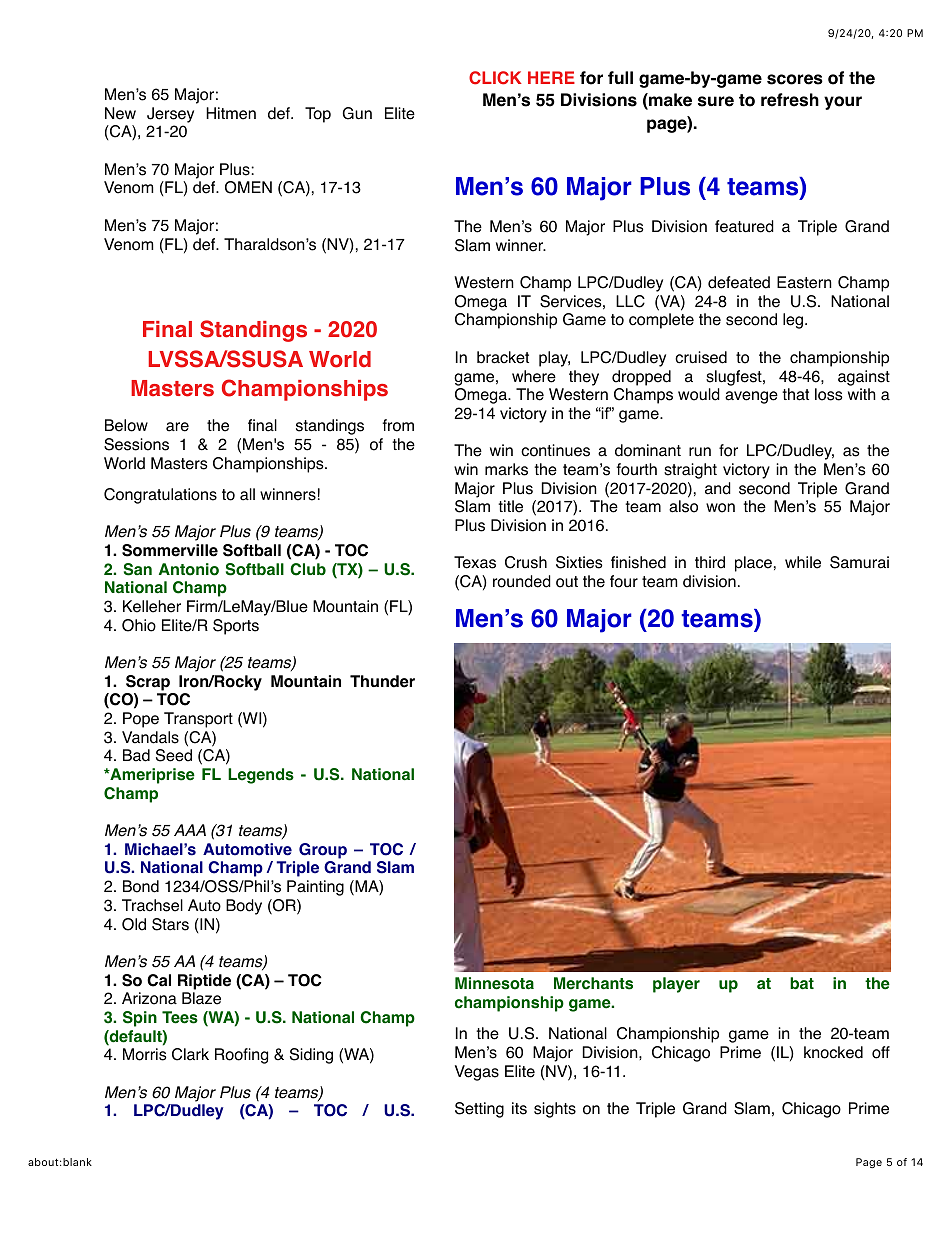 The height and width of the page is (1233, 952). I want to click on Clark, so click(190, 1054).
